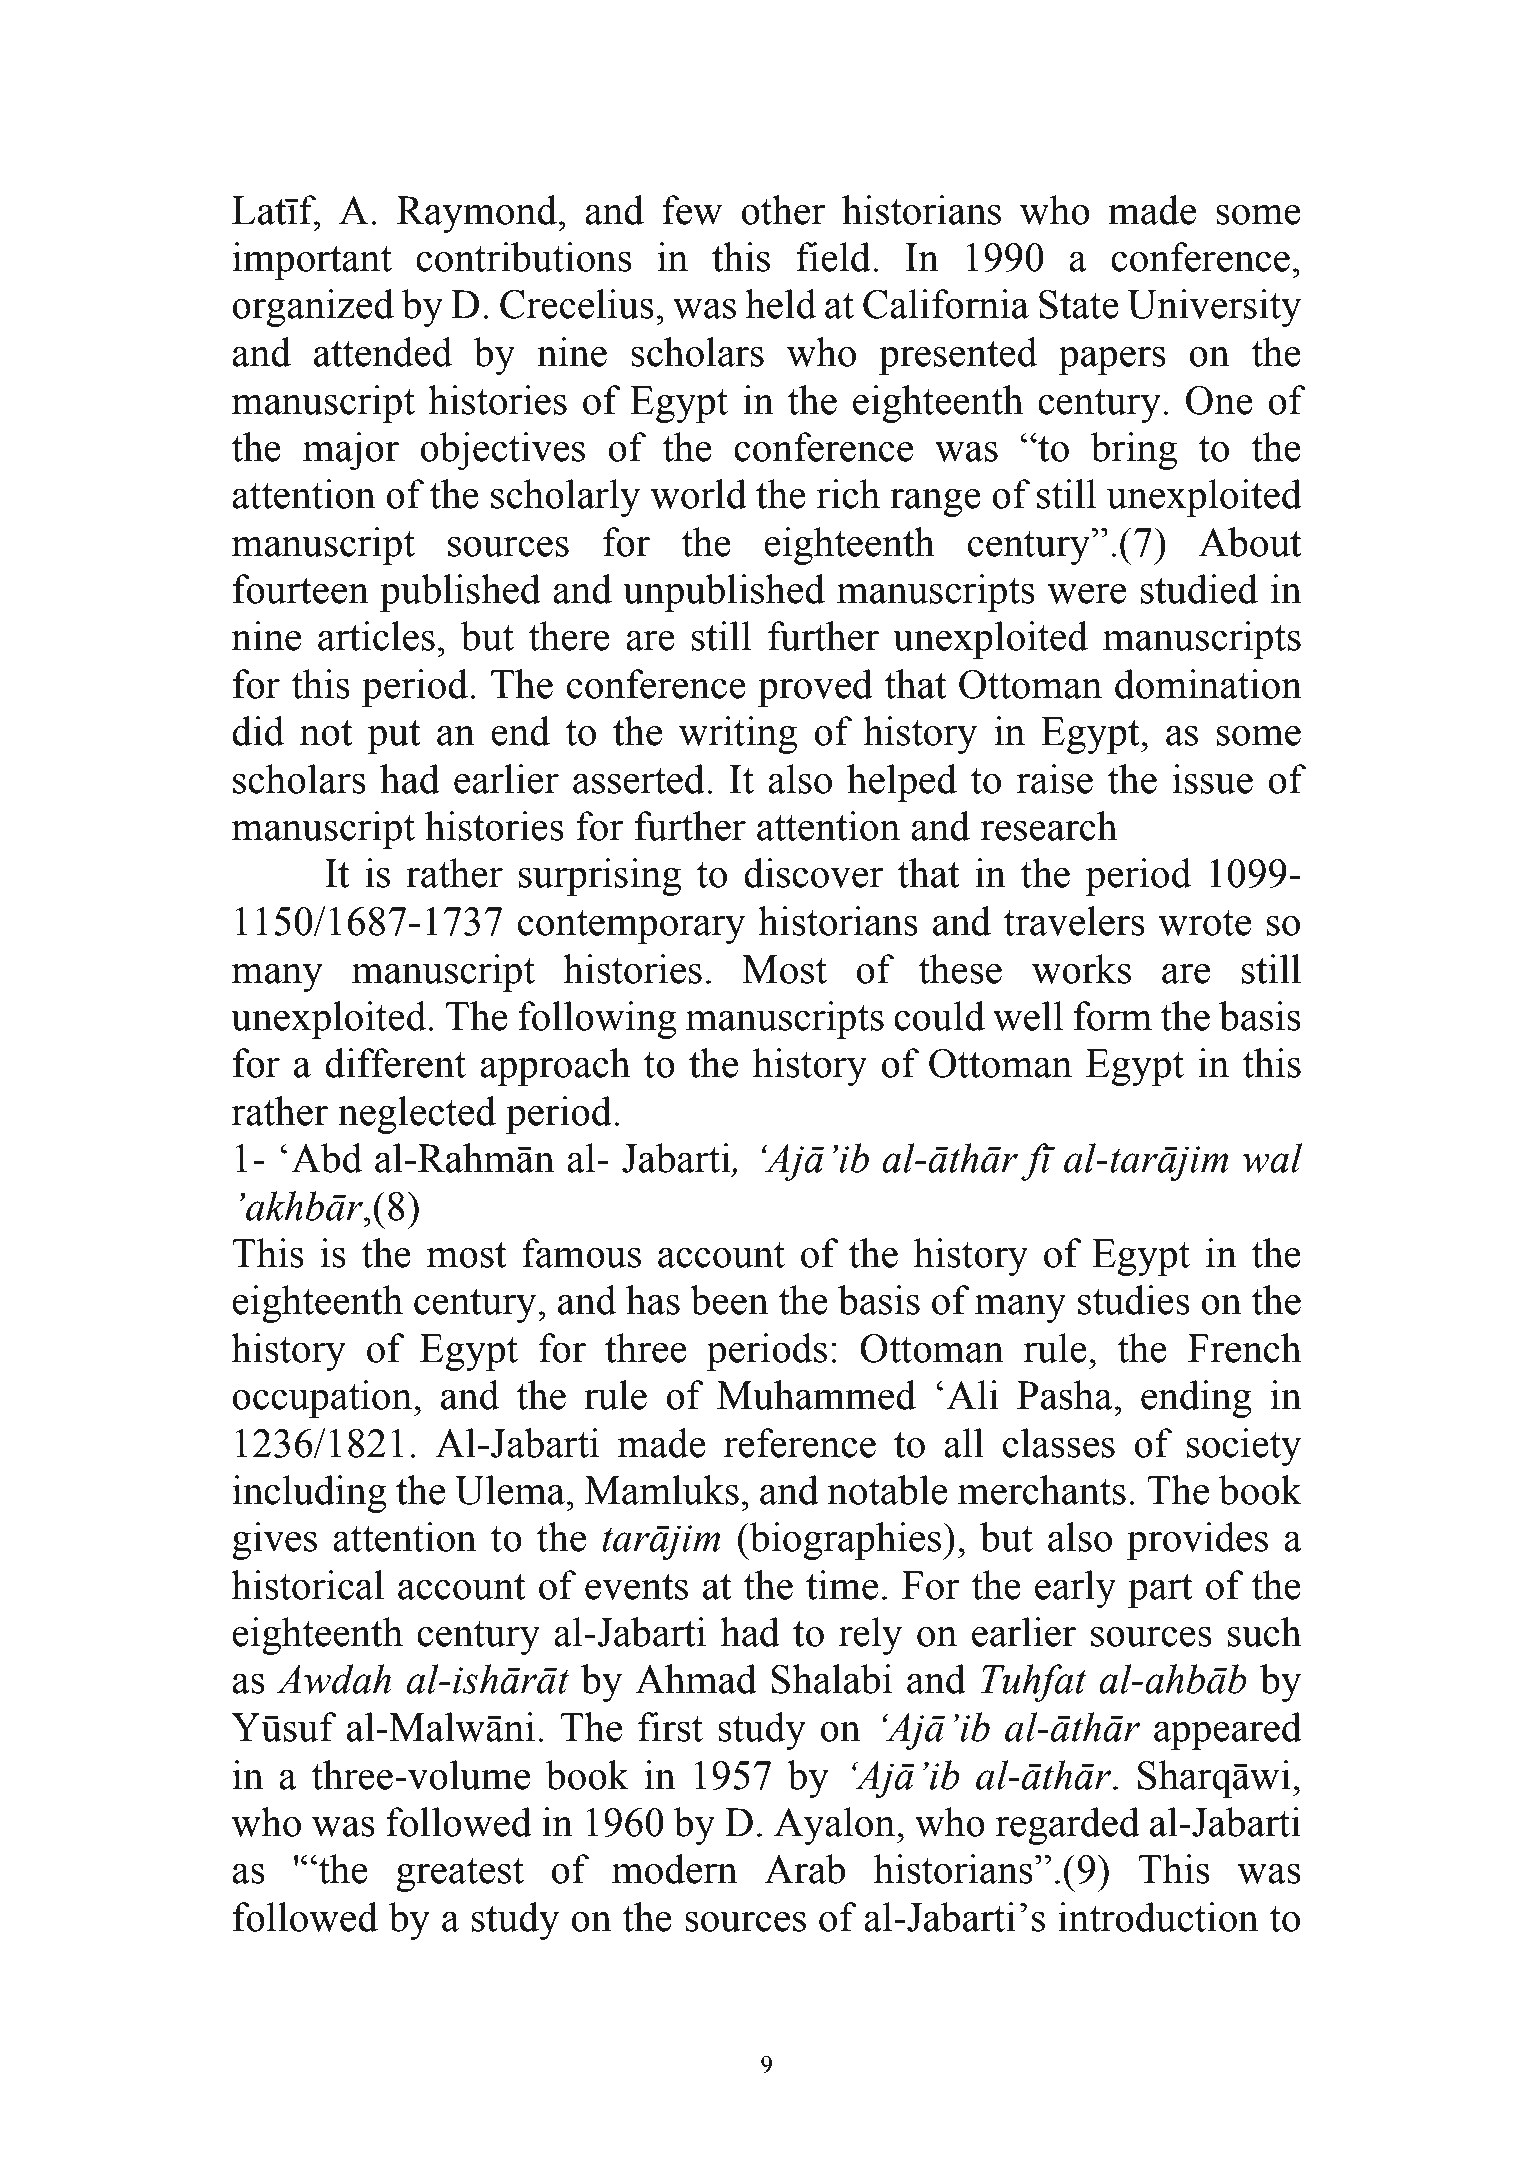  I want to click on different, so click(395, 1063).
